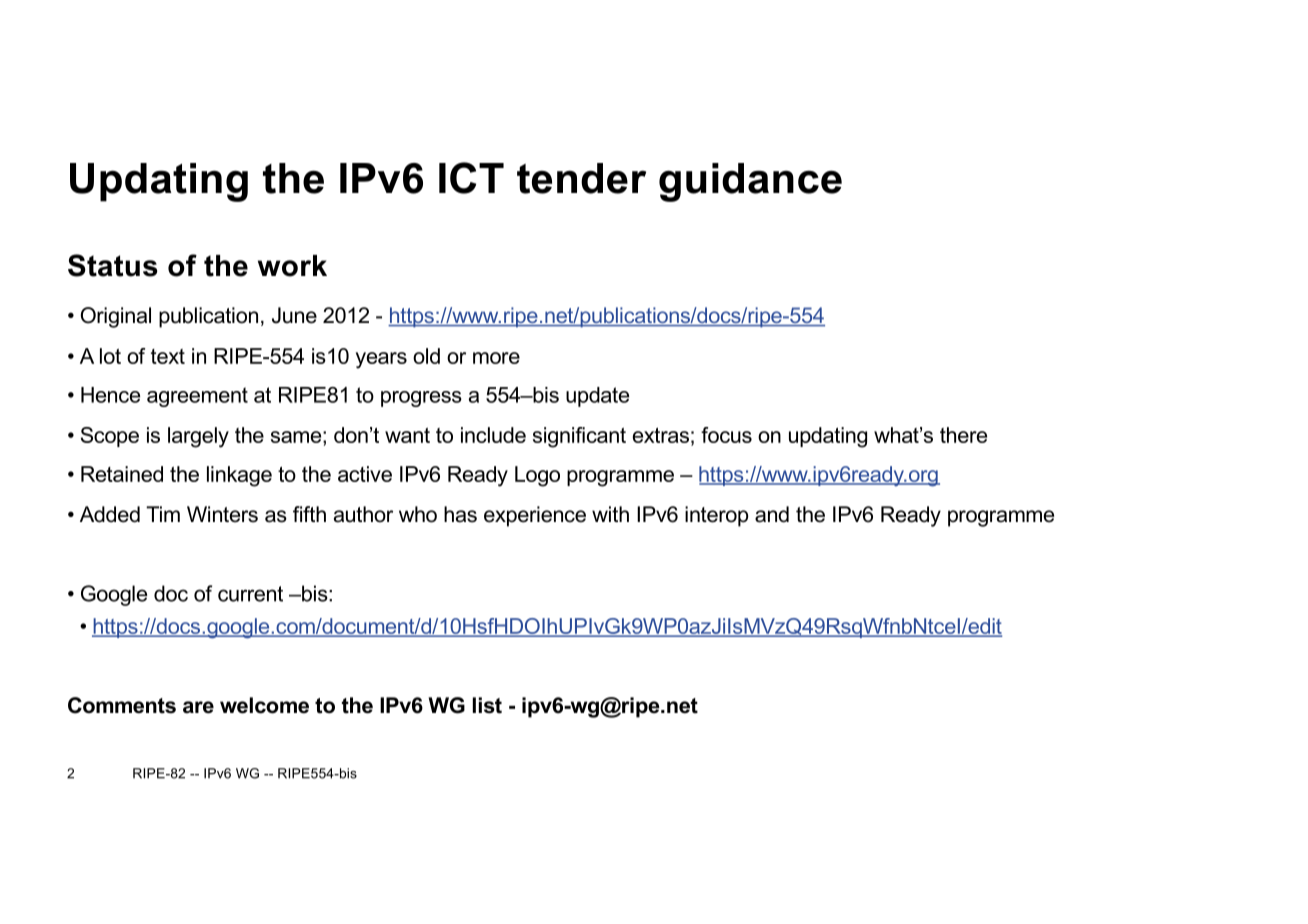  I want to click on largely, so click(198, 437).
